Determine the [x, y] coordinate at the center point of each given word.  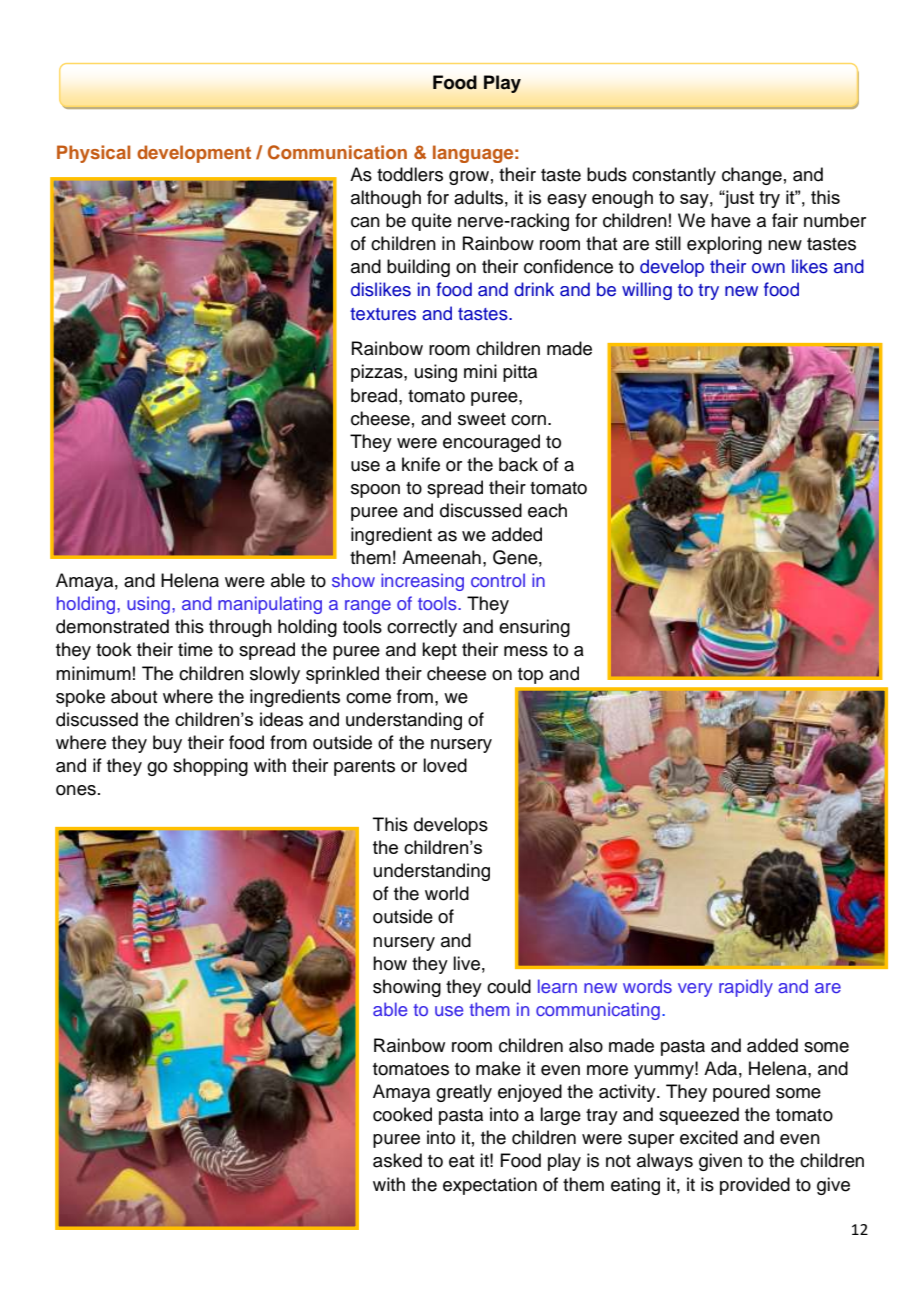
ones [76, 790]
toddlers [410, 174]
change [752, 176]
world [447, 893]
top [530, 676]
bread [375, 395]
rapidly [746, 988]
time [195, 649]
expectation [490, 1186]
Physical [93, 154]
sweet [482, 419]
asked [397, 1160]
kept [439, 651]
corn [530, 420]
